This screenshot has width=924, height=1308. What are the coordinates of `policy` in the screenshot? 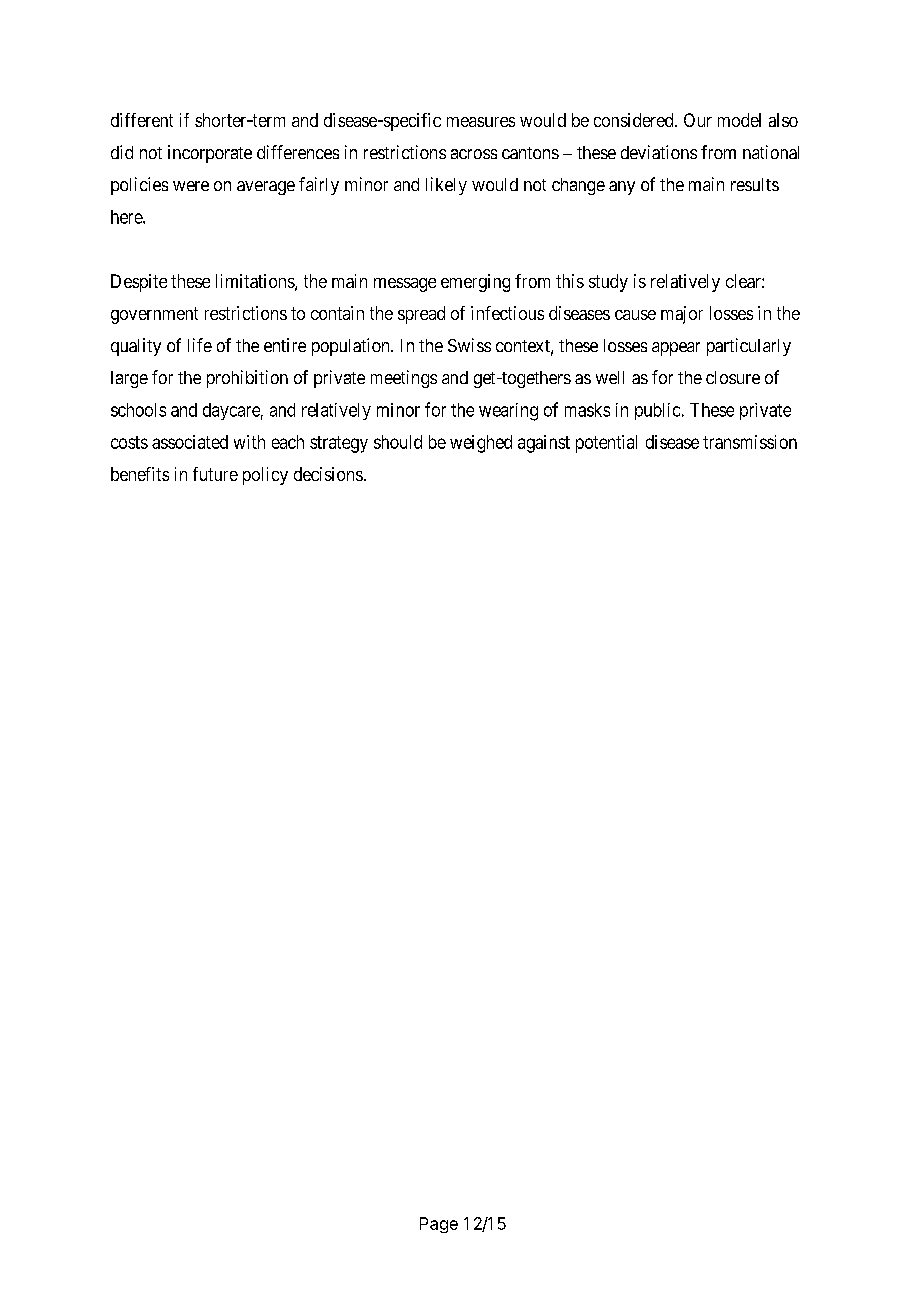 It's located at (265, 476).
